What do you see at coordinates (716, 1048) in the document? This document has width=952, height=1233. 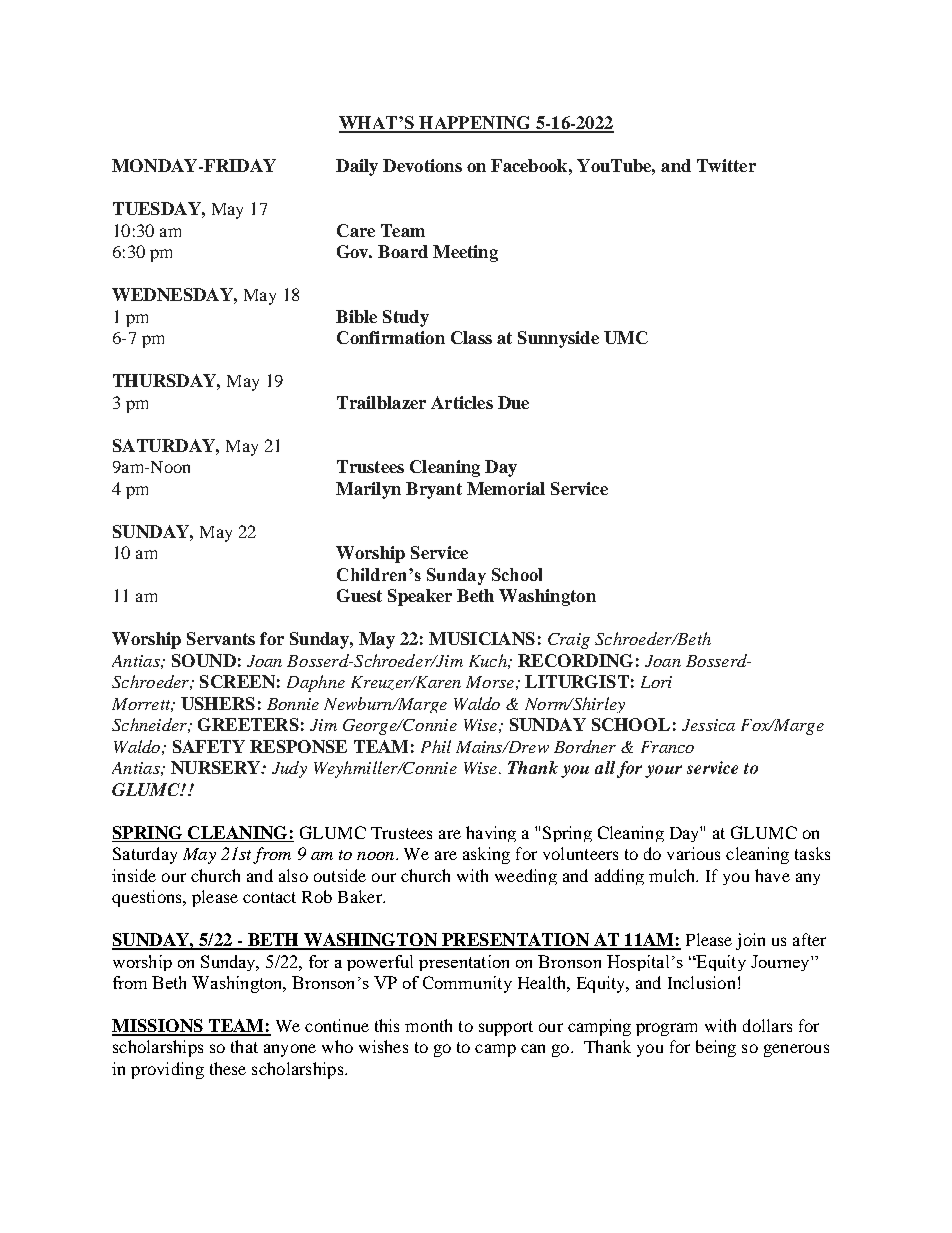 I see `being` at bounding box center [716, 1048].
